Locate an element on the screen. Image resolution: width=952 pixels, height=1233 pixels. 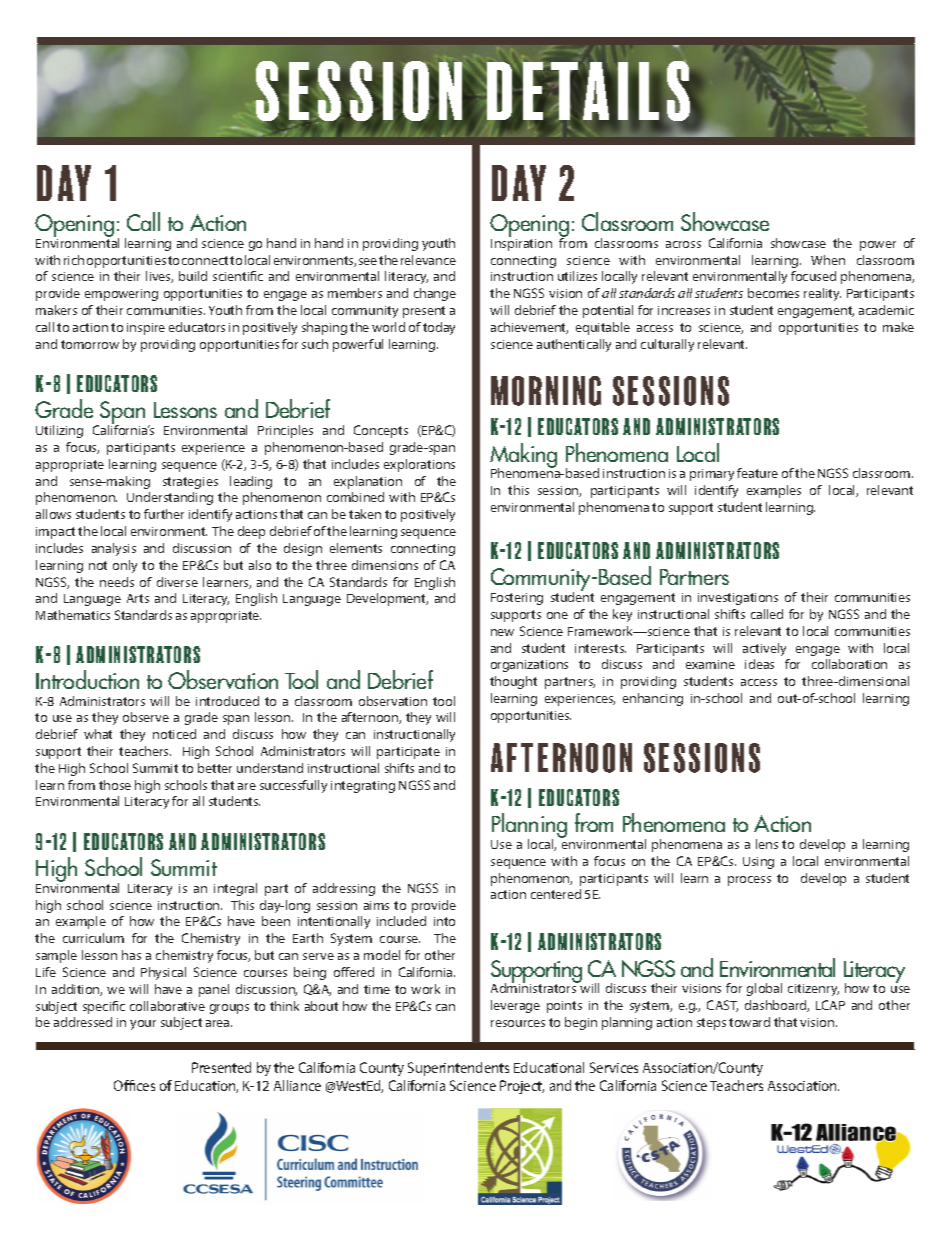
across is located at coordinates (683, 244).
